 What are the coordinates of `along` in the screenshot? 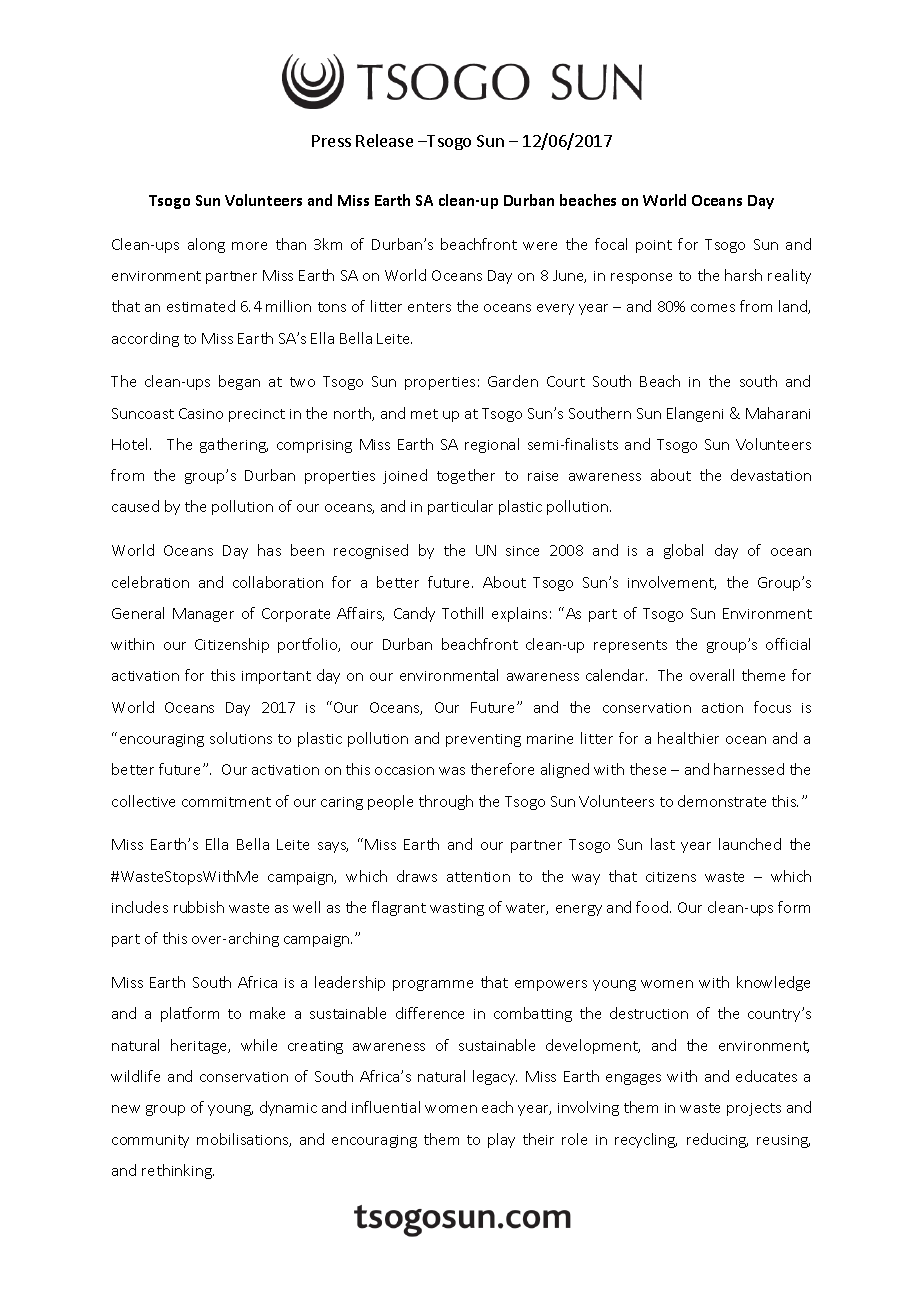 It's located at (206, 245).
